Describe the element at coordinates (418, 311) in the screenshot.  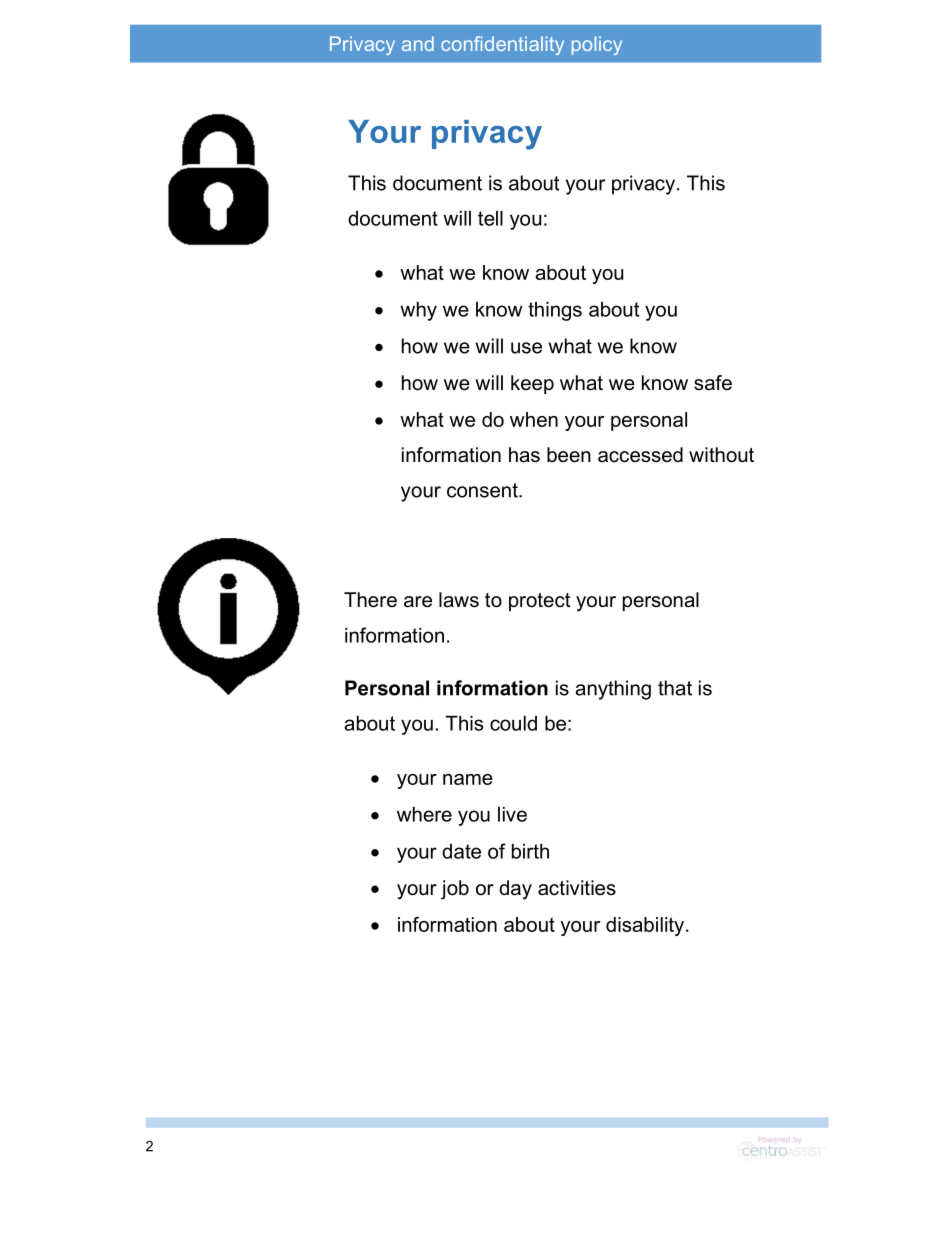
I see `why` at that location.
